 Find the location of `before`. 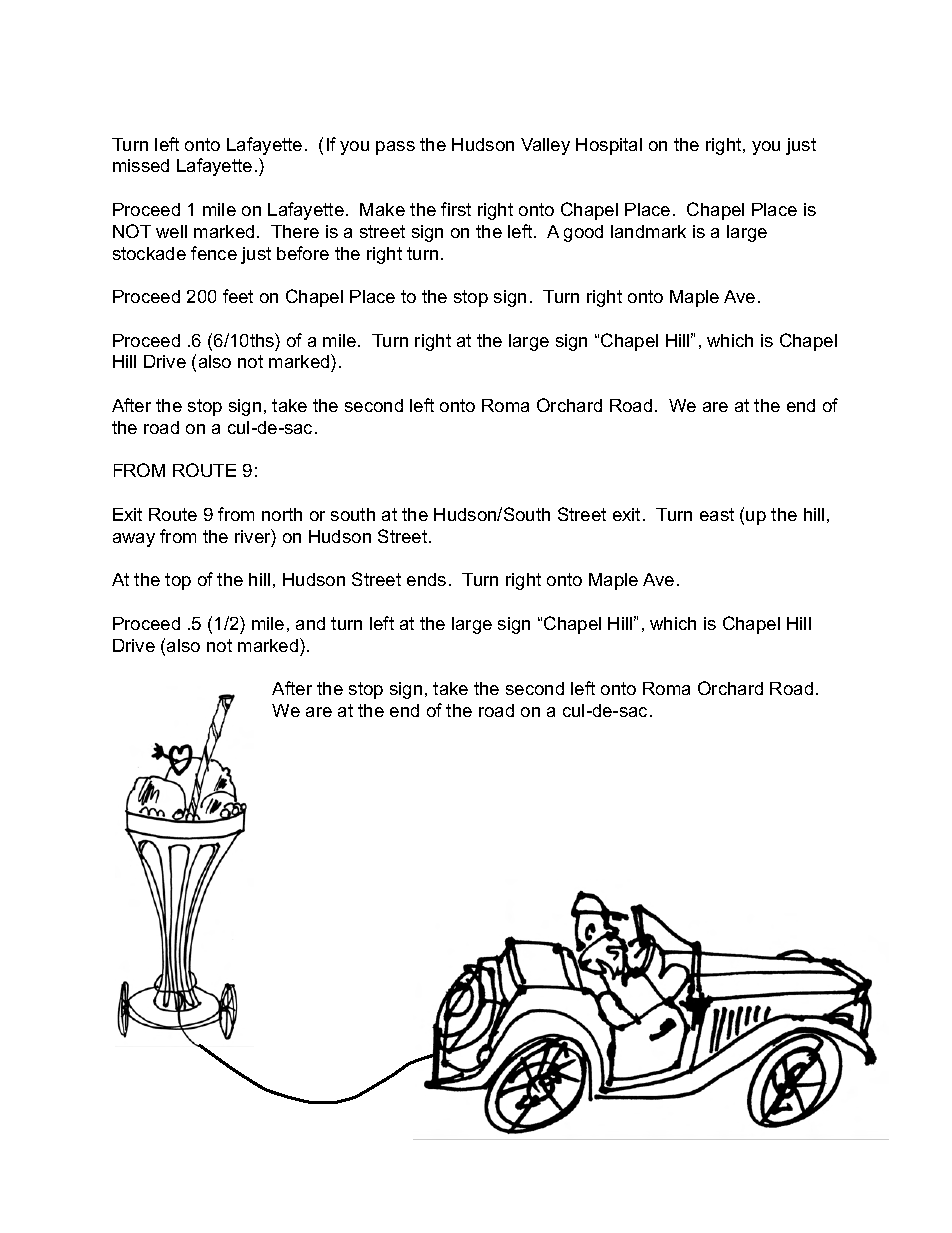

before is located at coordinates (303, 253).
